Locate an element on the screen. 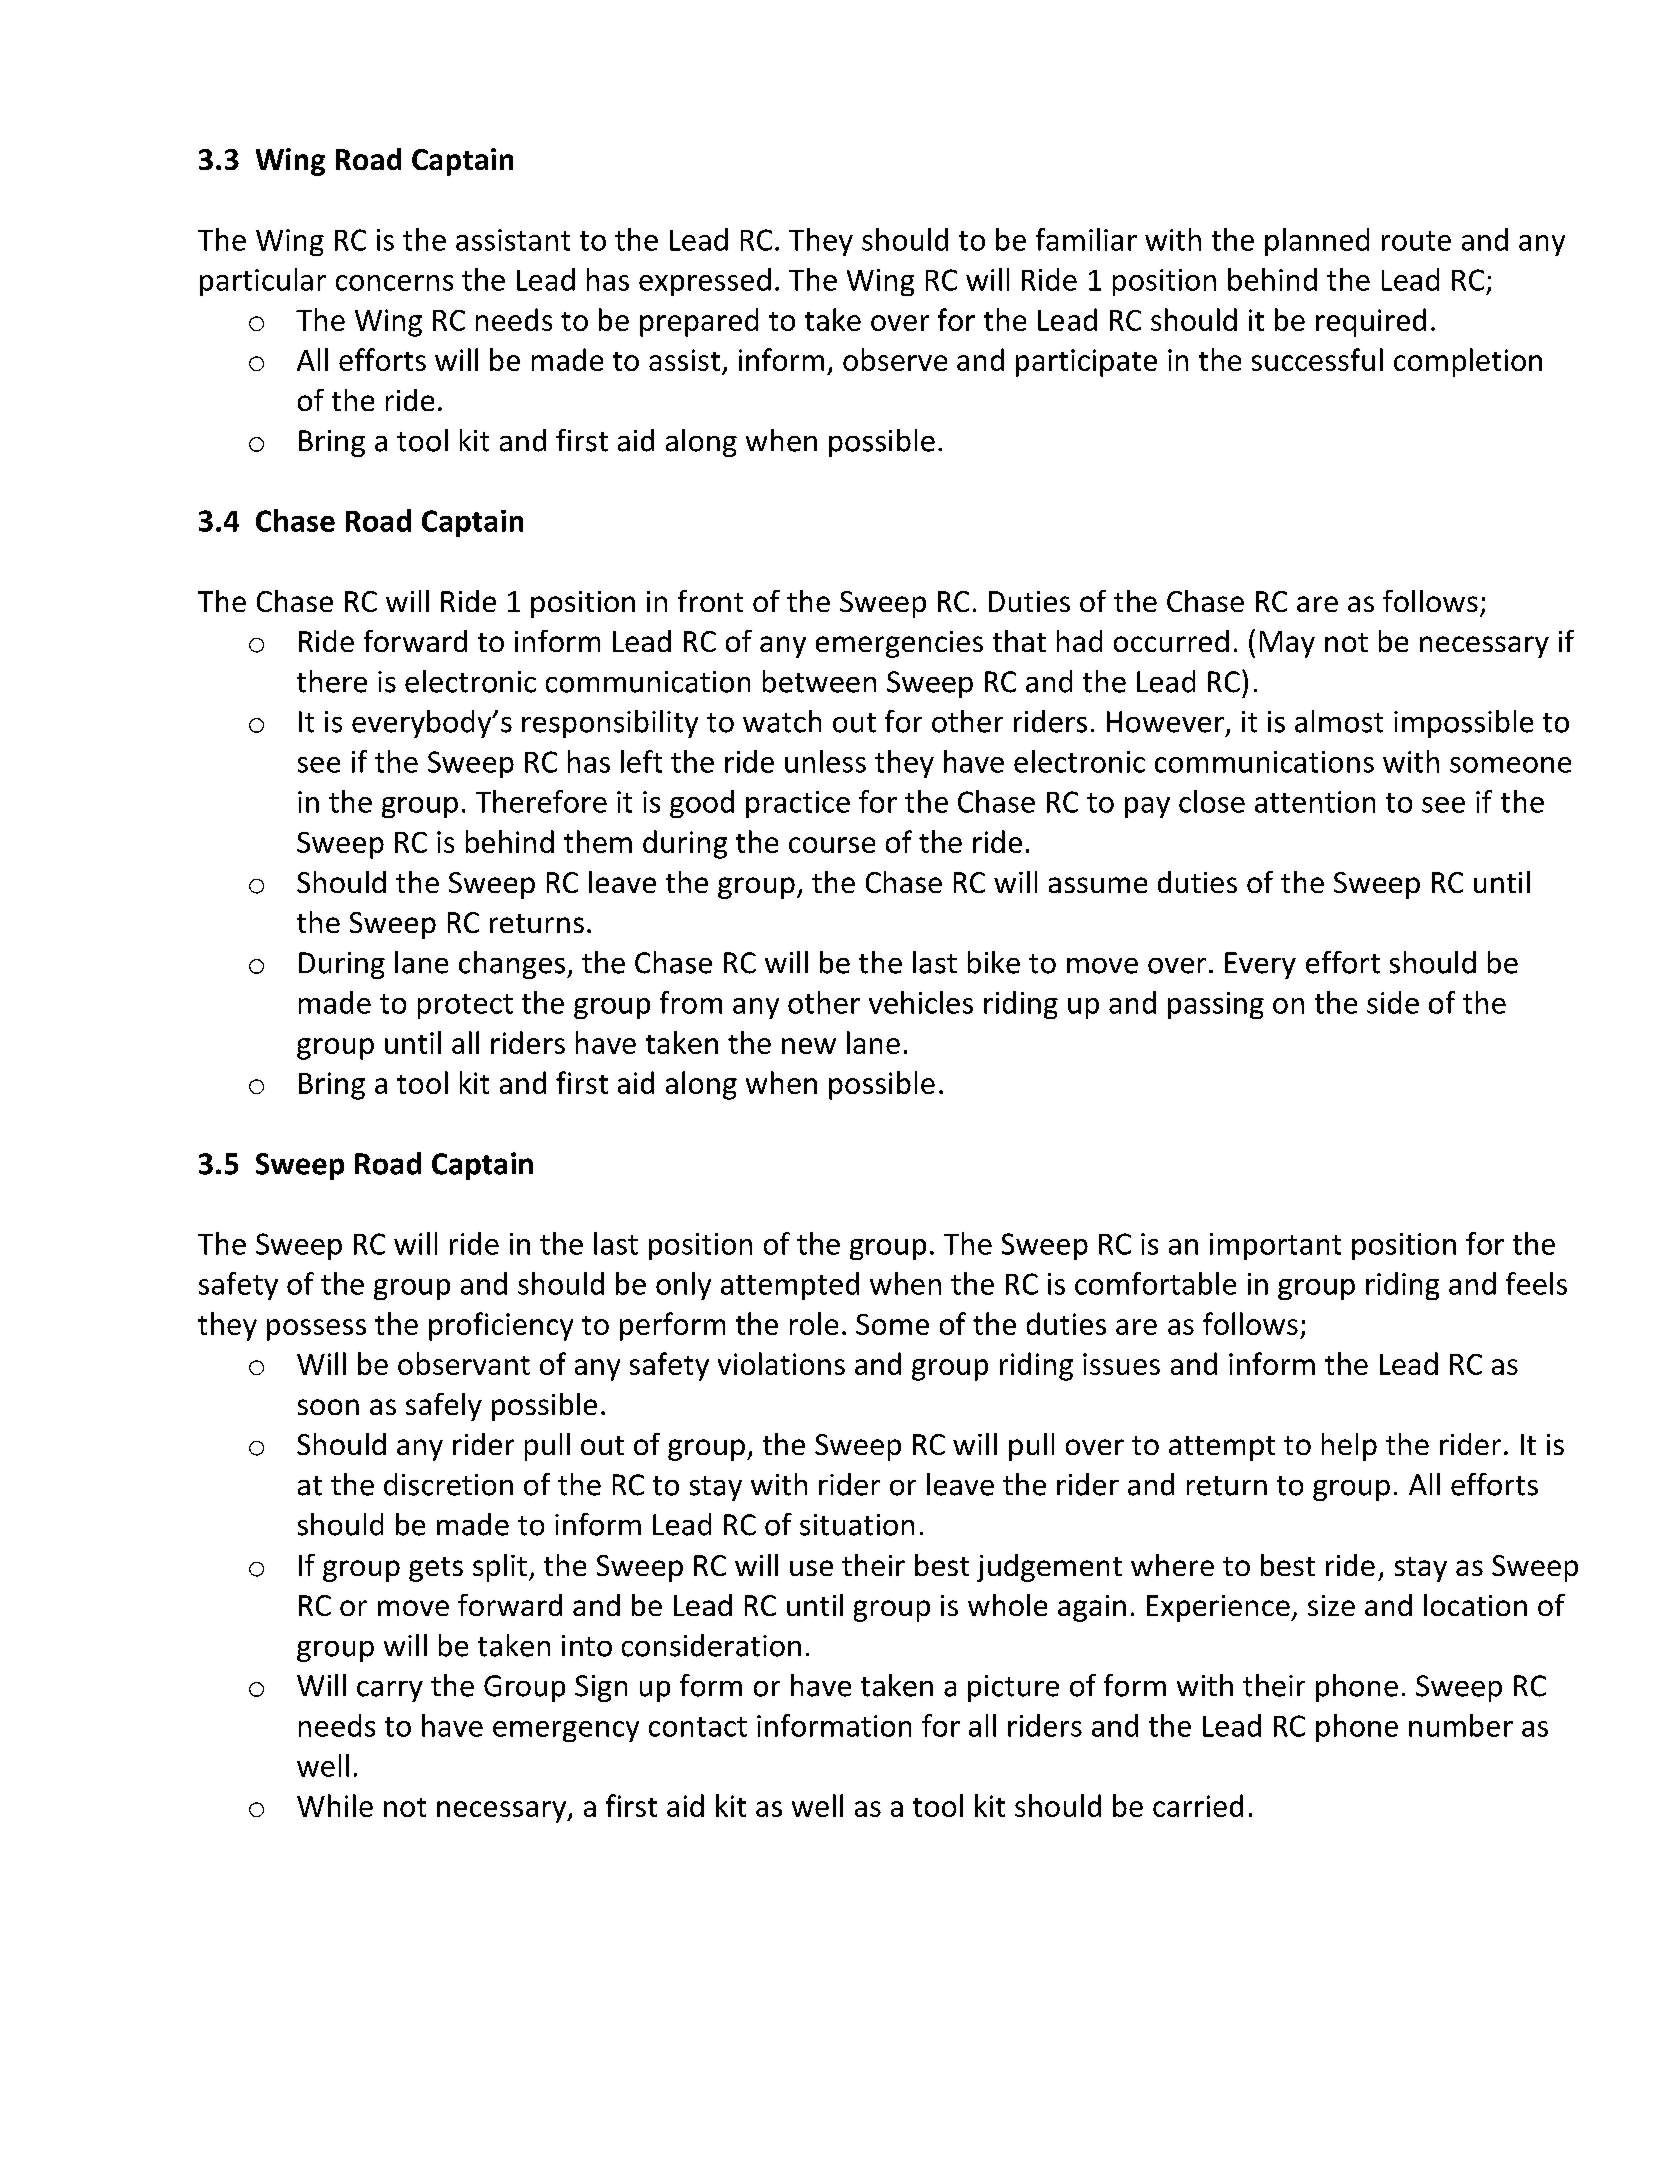 This screenshot has height=2171, width=1678. While is located at coordinates (335, 1805).
